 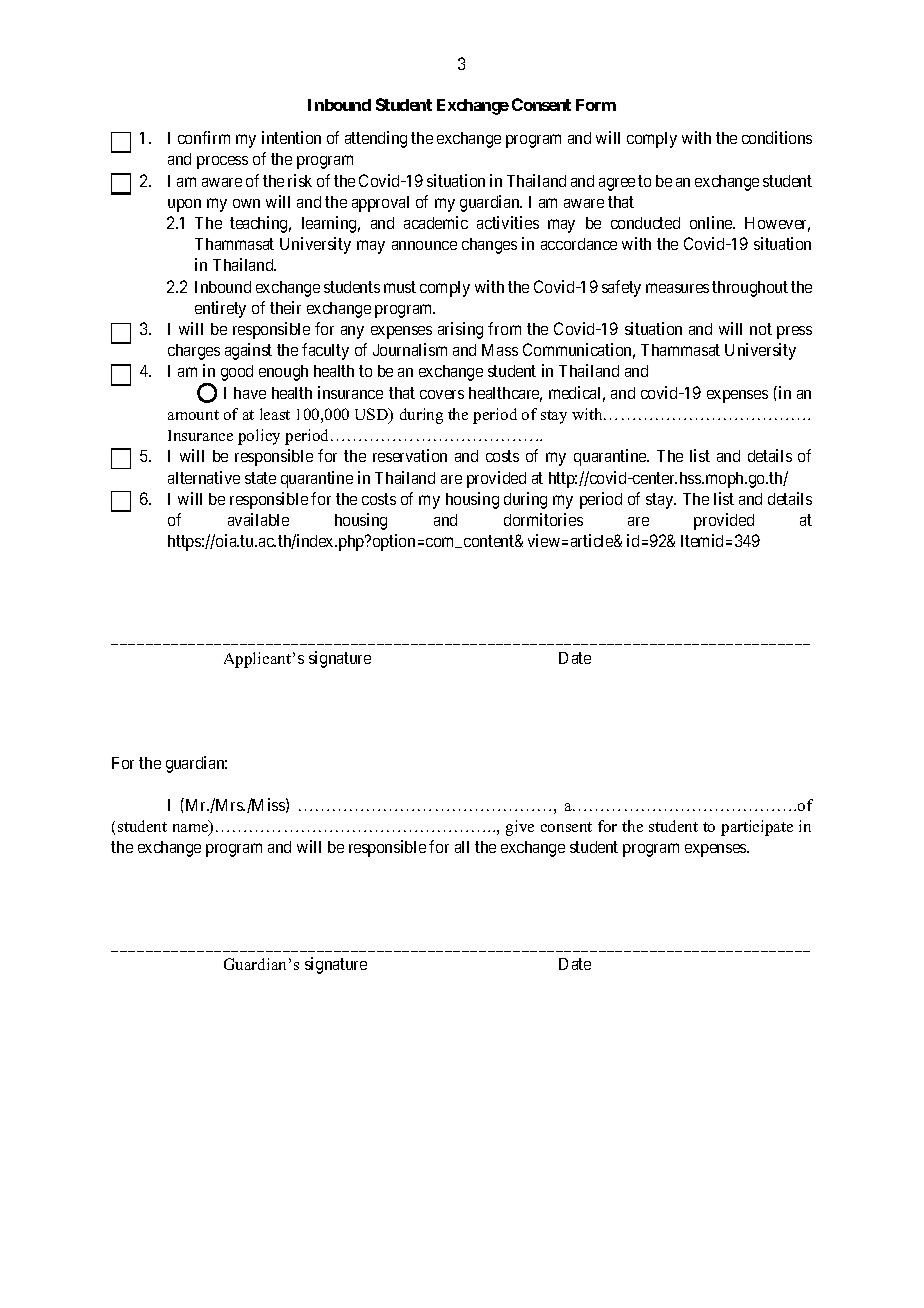 I want to click on intention, so click(x=291, y=137).
